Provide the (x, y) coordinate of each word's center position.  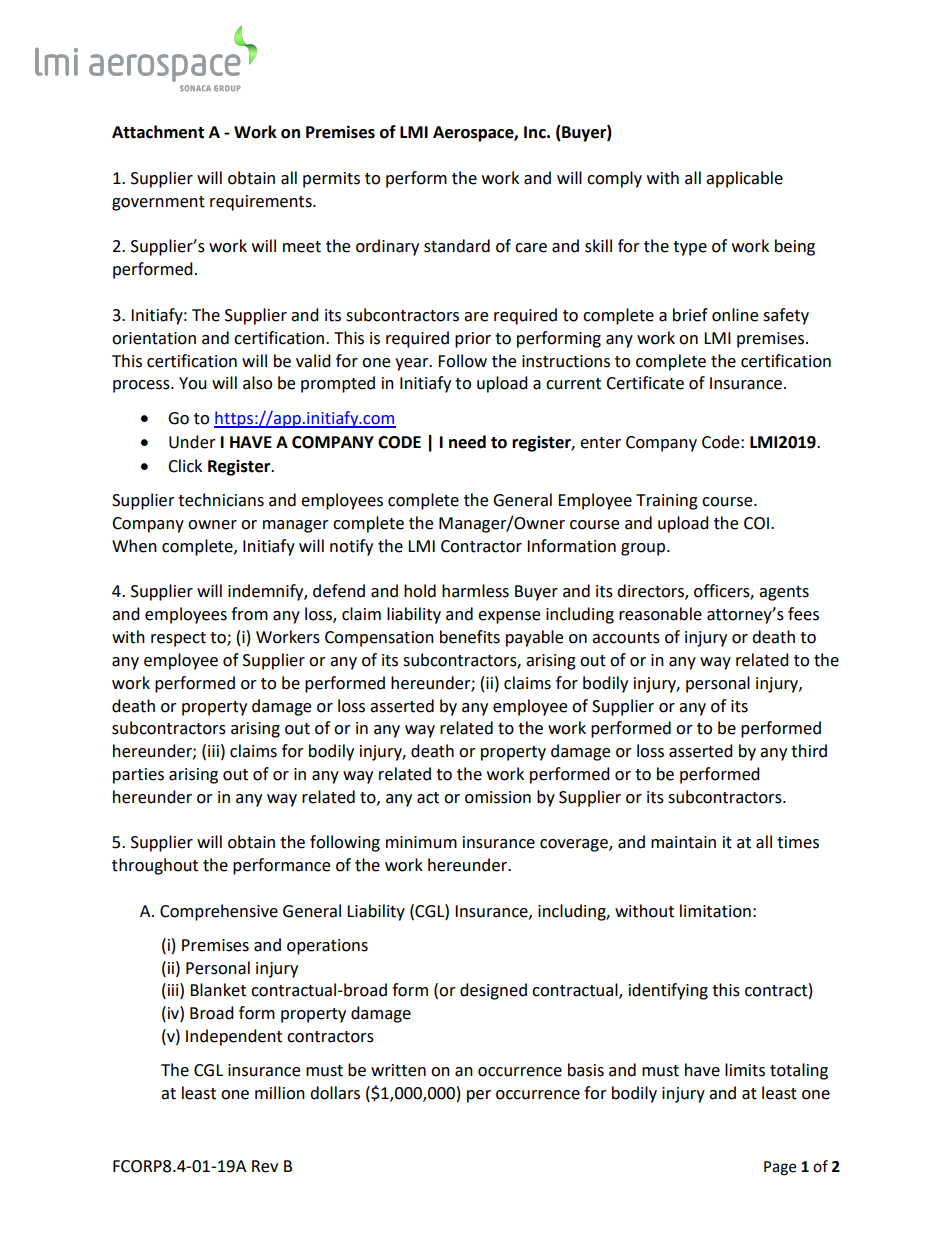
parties (138, 776)
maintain (683, 842)
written (398, 1070)
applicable (744, 179)
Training (667, 502)
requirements (262, 203)
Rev (265, 1166)
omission (498, 797)
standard (457, 246)
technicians (221, 500)
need (467, 442)
